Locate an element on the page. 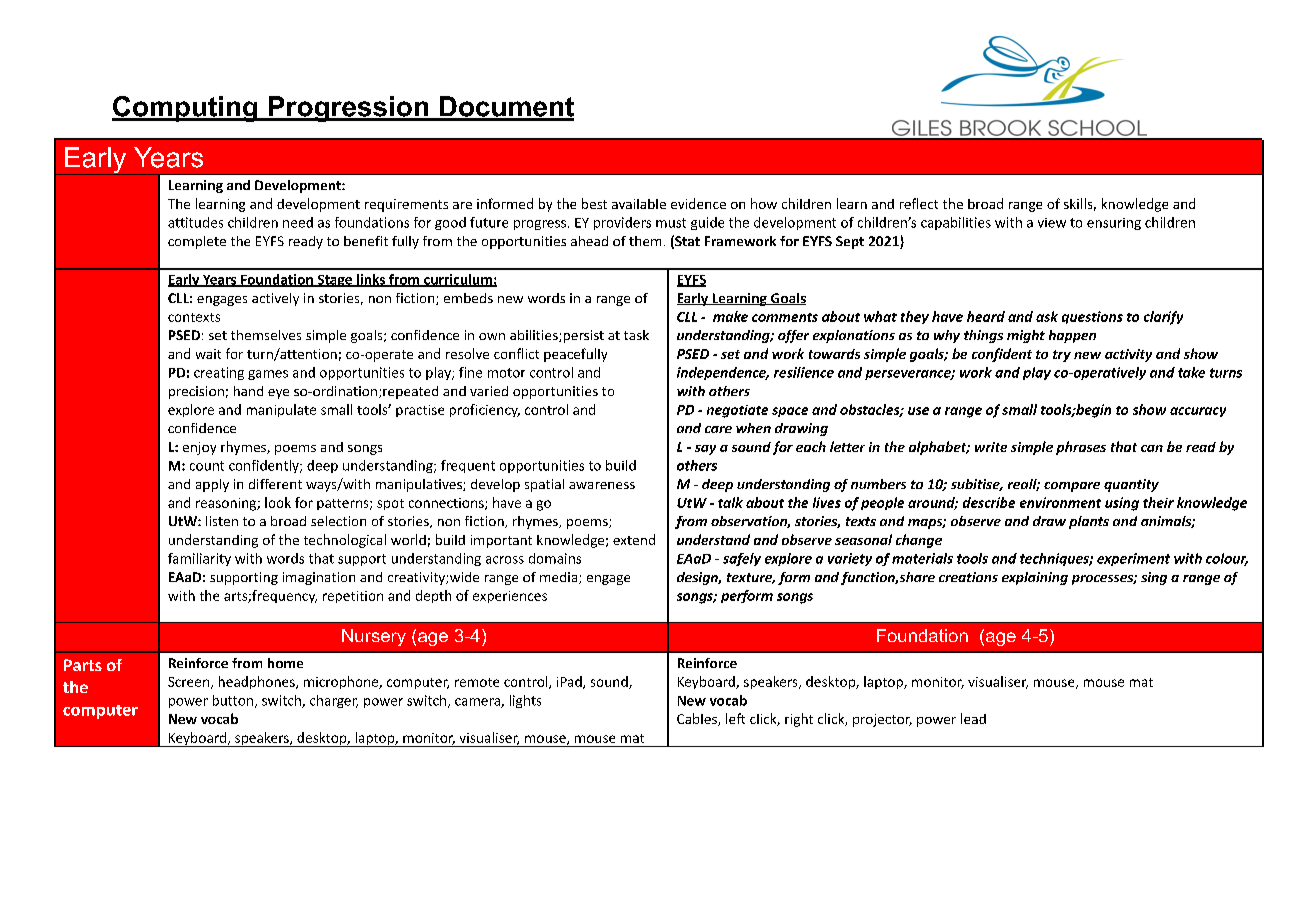 This document has width=1307, height=924. manipulate is located at coordinates (281, 410).
